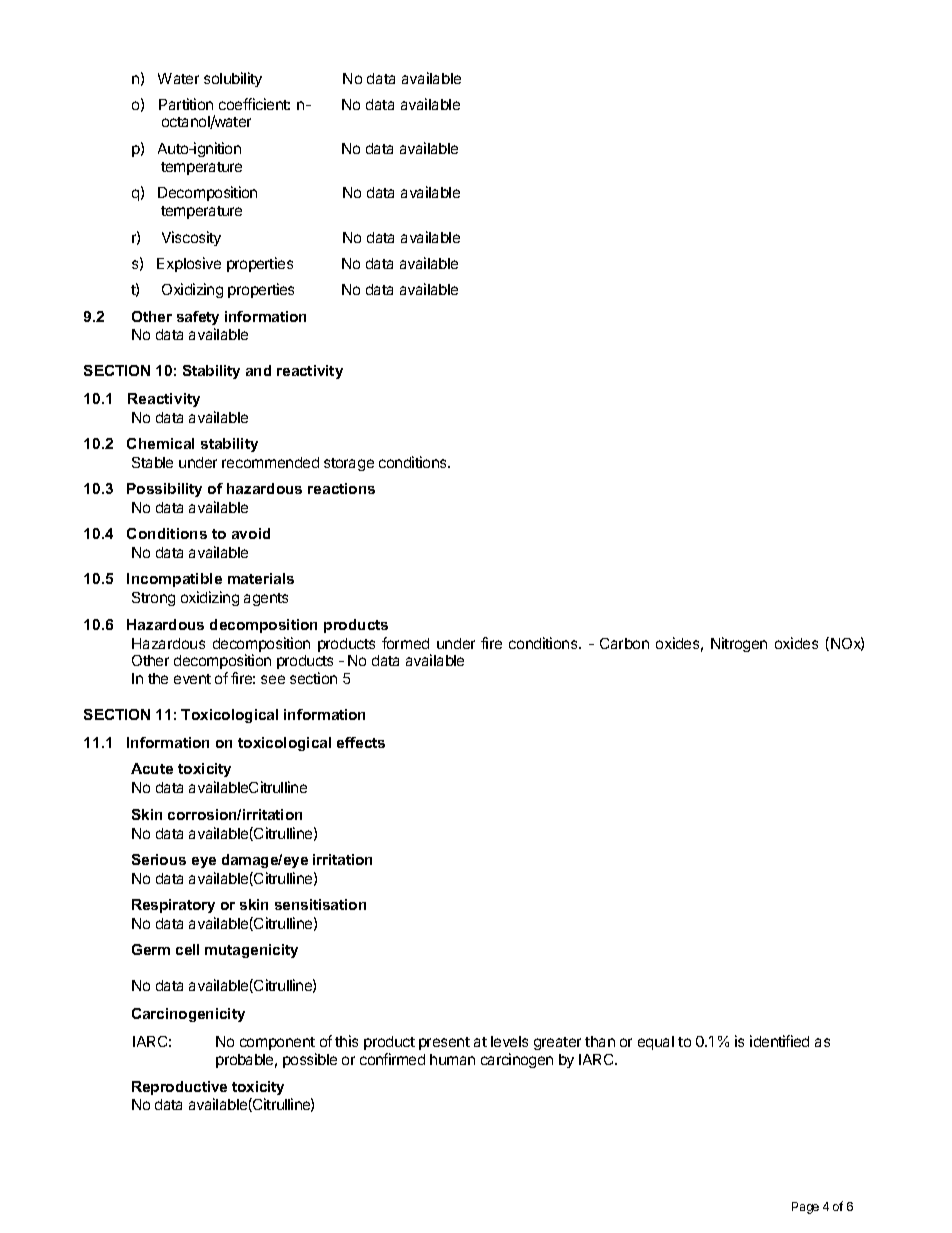 The width and height of the screenshot is (952, 1233). What do you see at coordinates (452, 1059) in the screenshot?
I see `human` at bounding box center [452, 1059].
